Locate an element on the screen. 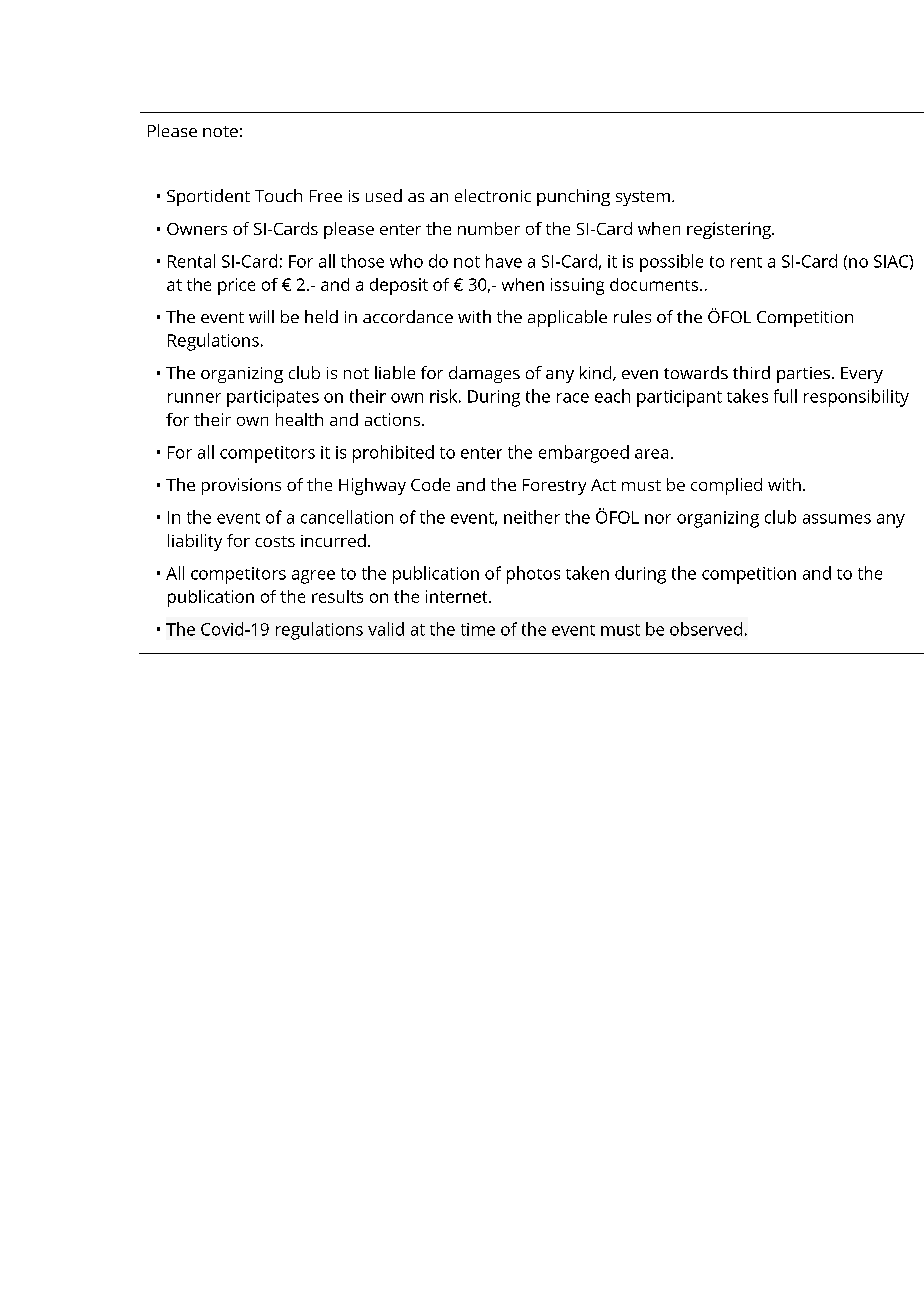  provisions is located at coordinates (241, 486).
